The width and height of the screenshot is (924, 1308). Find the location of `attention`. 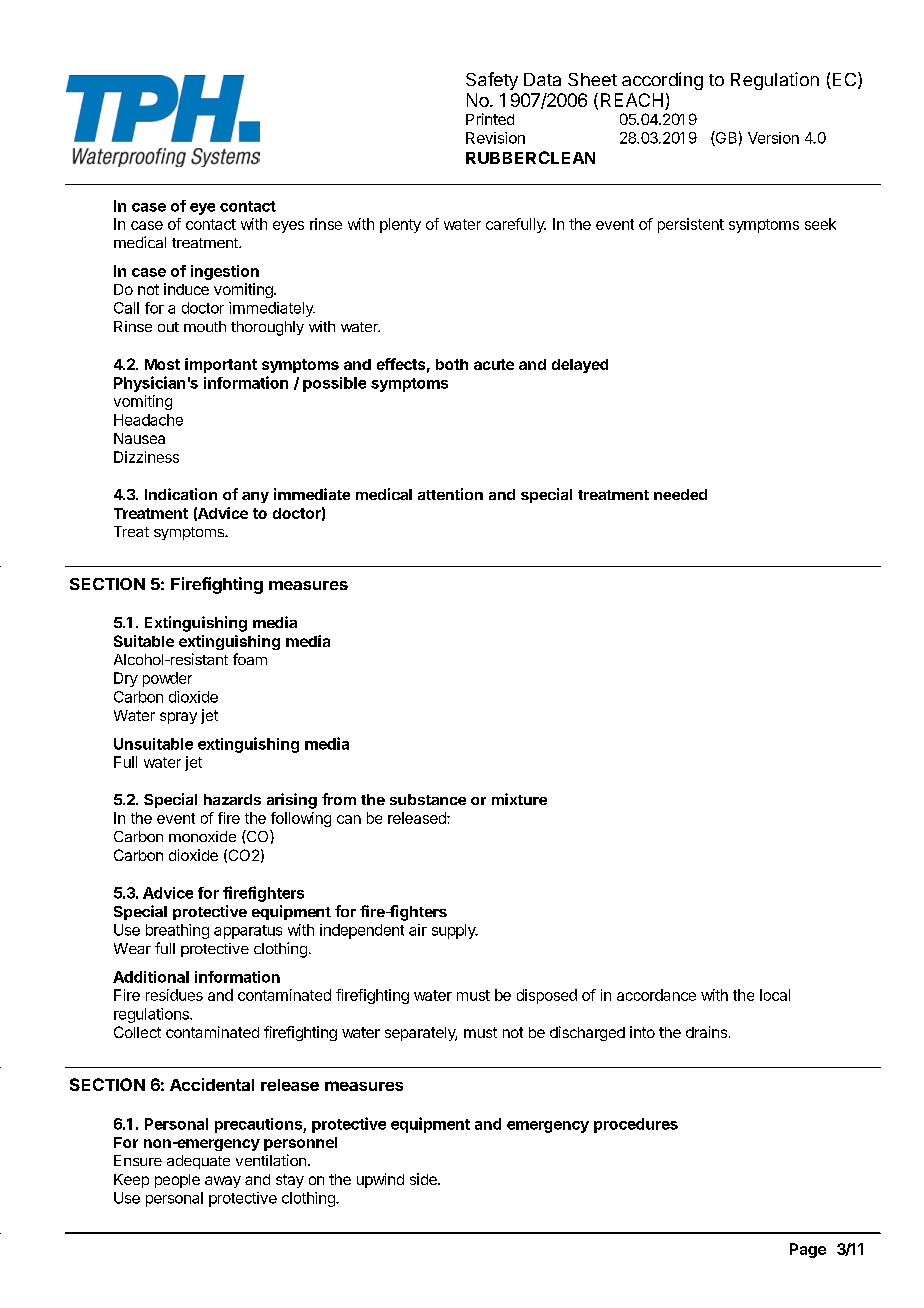

attention is located at coordinates (450, 494).
